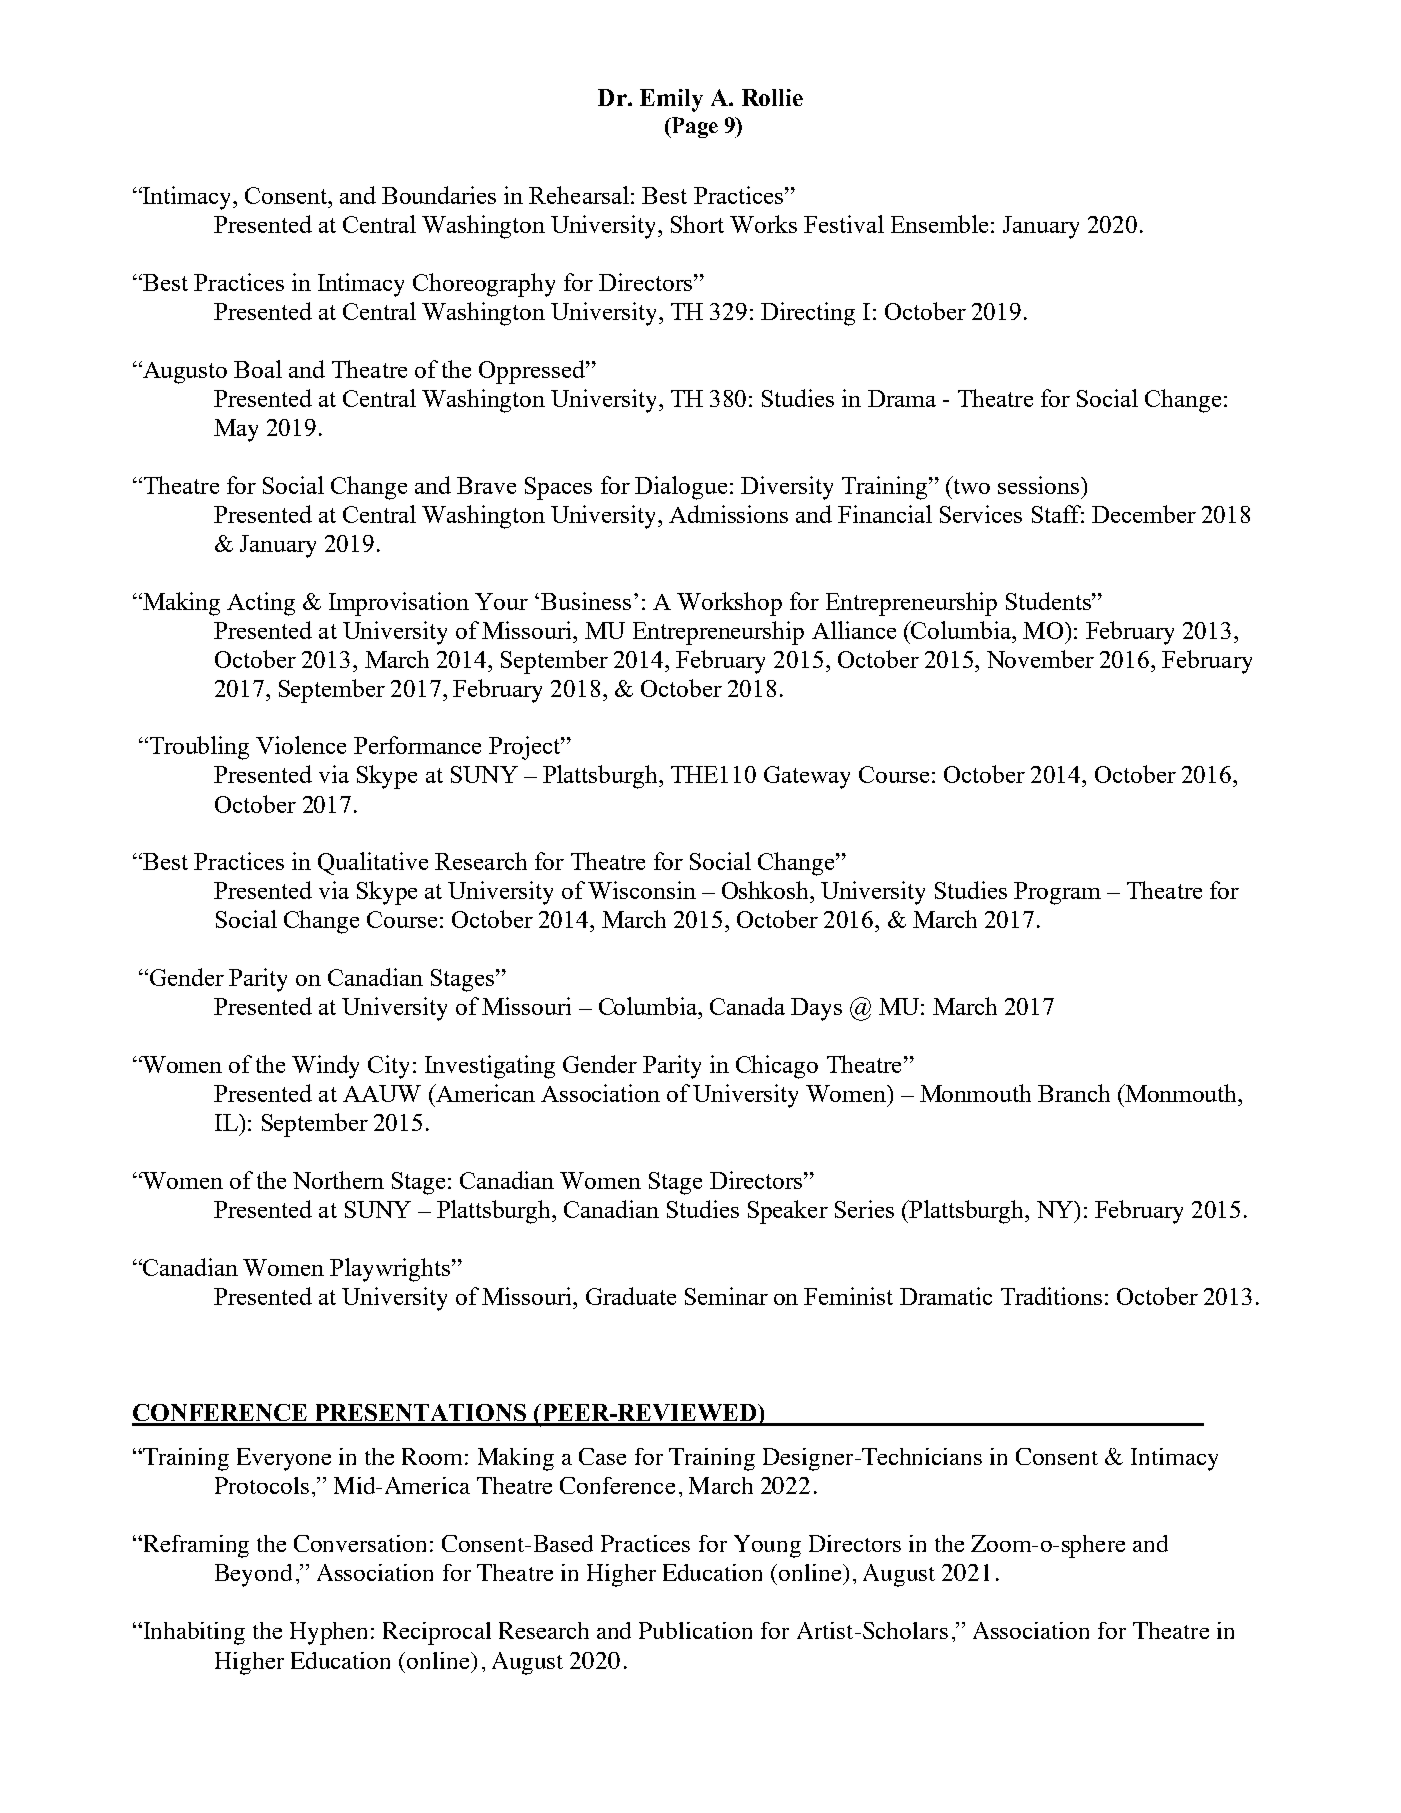 Image resolution: width=1401 pixels, height=1813 pixels. Describe the element at coordinates (695, 1630) in the screenshot. I see `Publication` at that location.
